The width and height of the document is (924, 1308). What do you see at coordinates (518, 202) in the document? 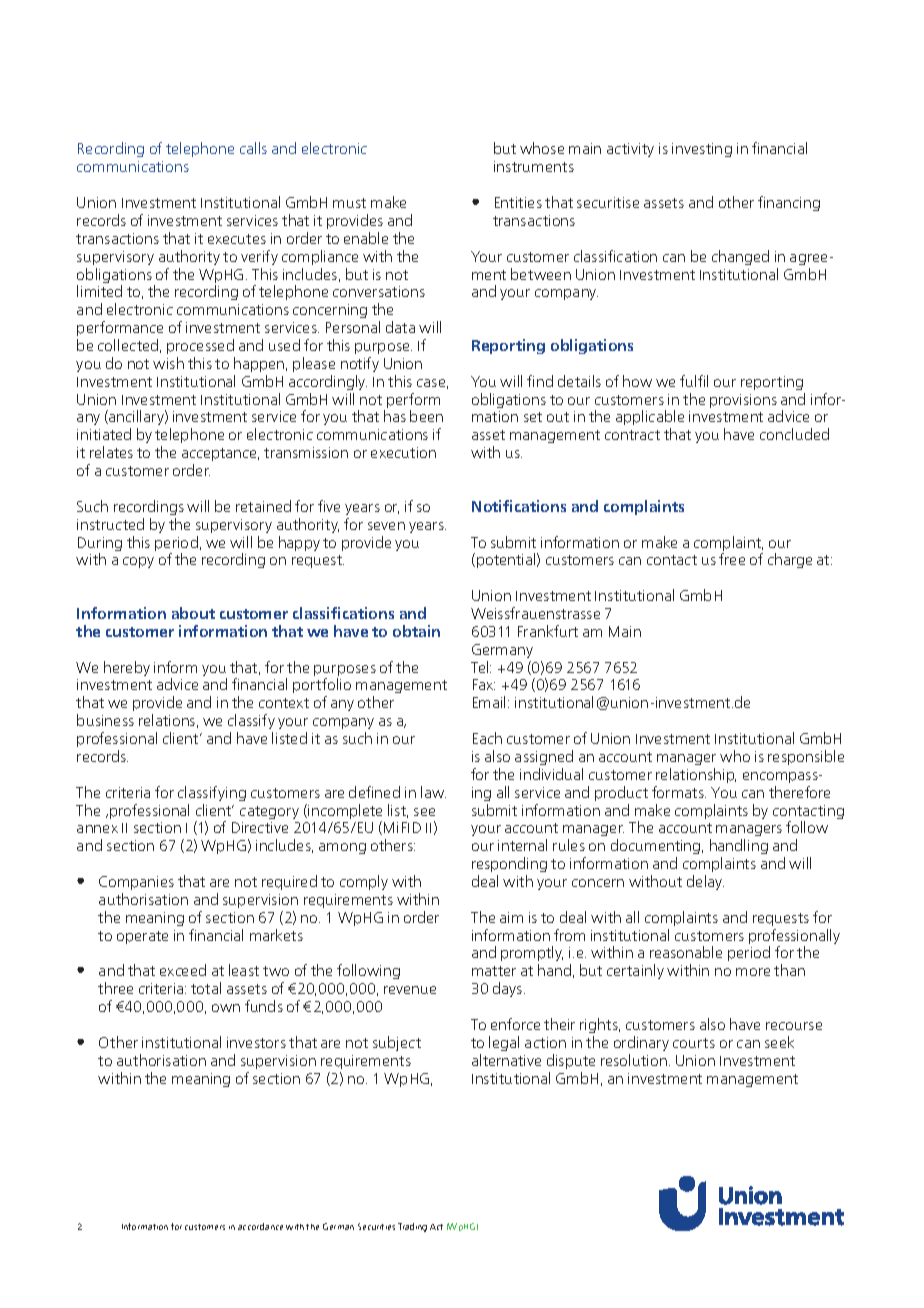
I see `Entities` at bounding box center [518, 202].
